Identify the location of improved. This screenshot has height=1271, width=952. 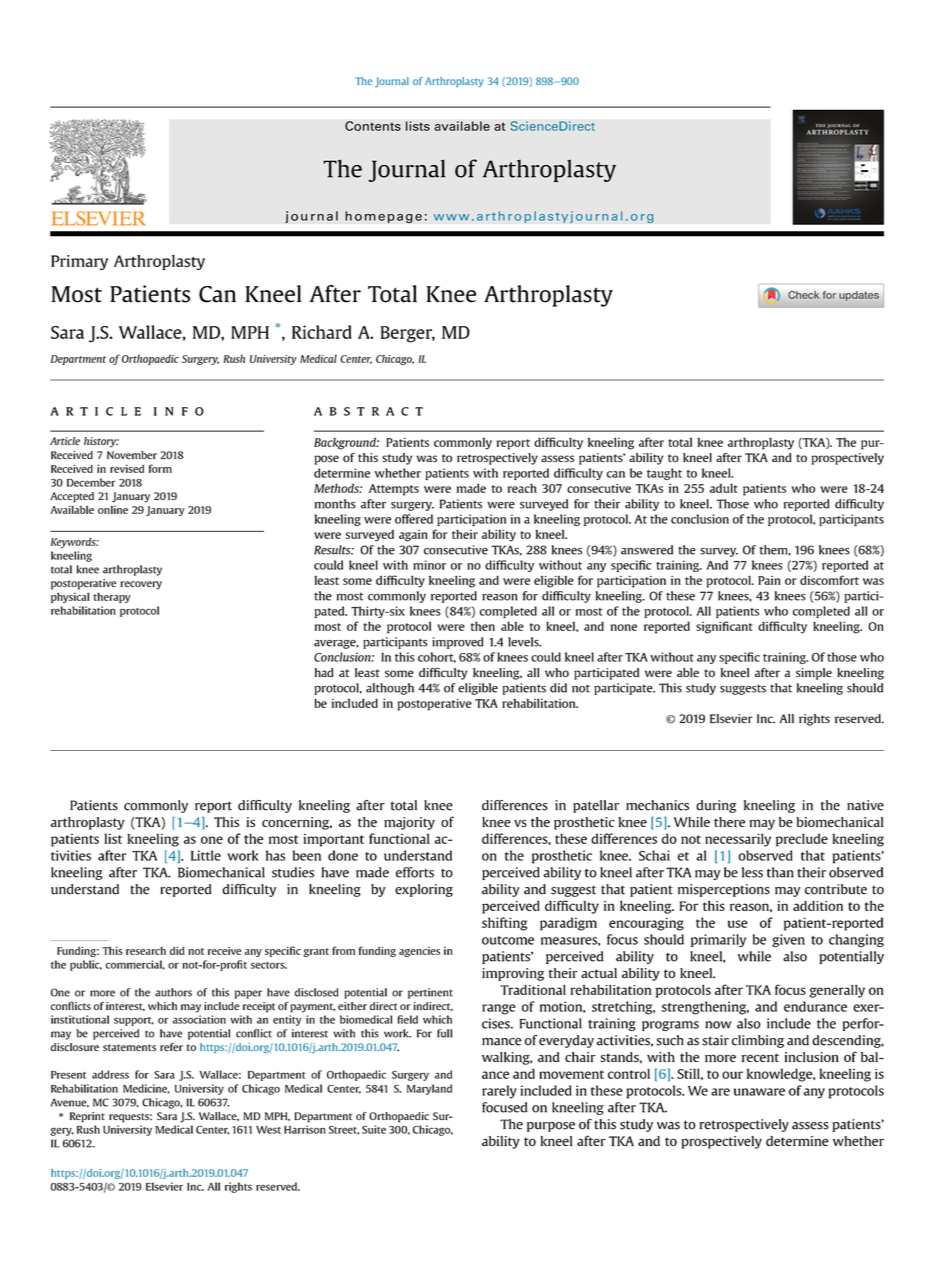
(458, 643).
